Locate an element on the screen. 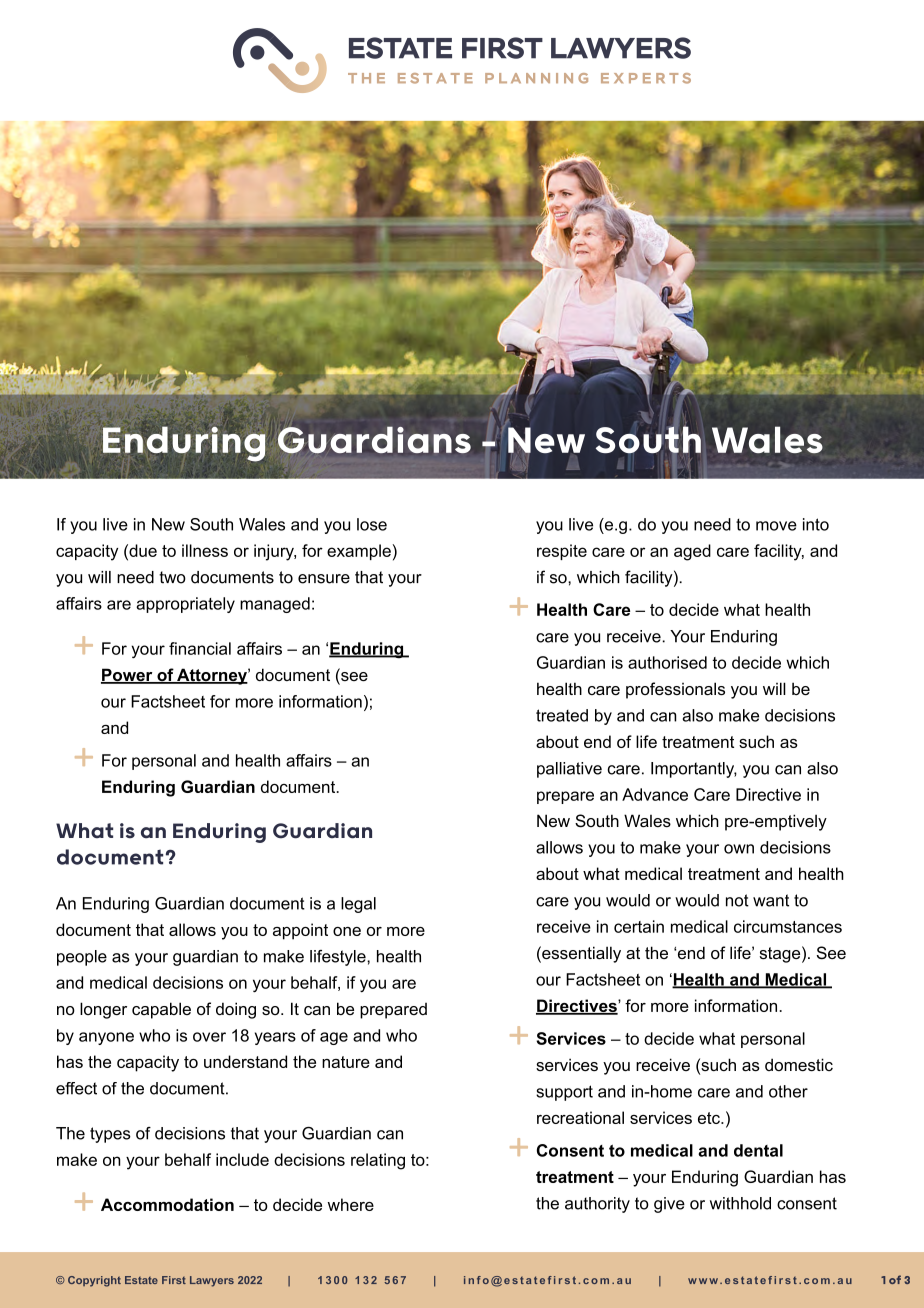  not is located at coordinates (737, 900).
